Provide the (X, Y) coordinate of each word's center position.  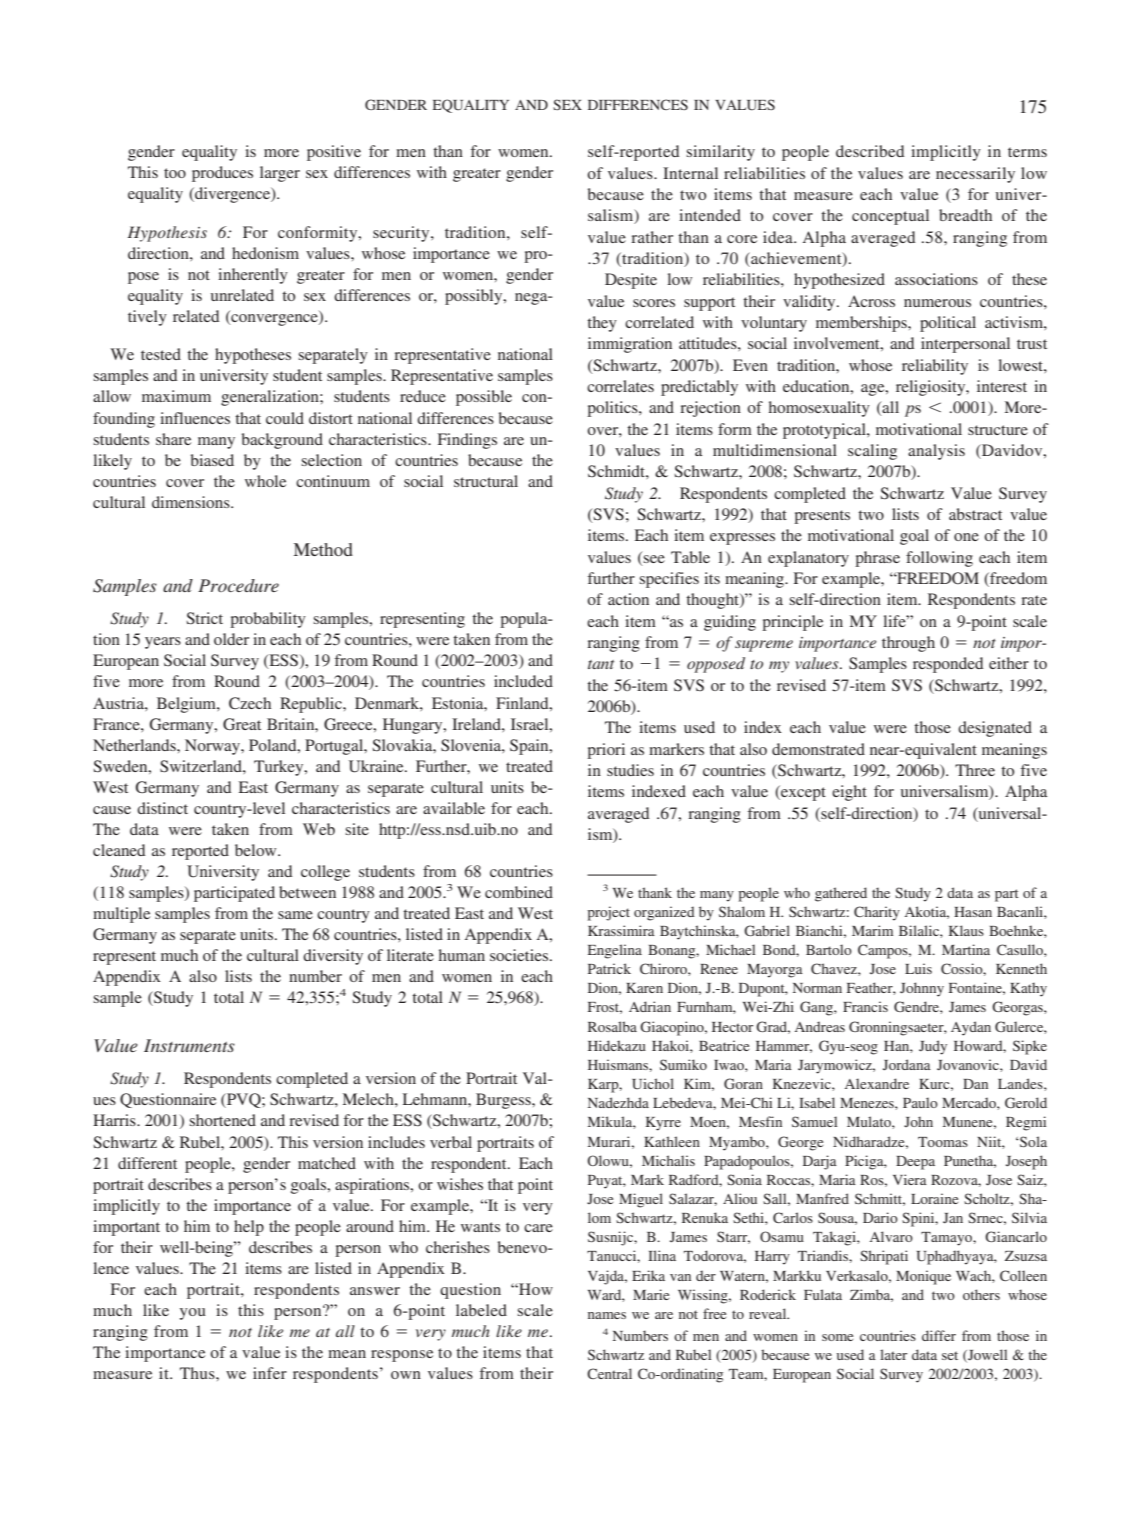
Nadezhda (618, 1102)
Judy (933, 1047)
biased (212, 460)
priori (606, 751)
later (893, 1354)
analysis (936, 452)
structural (486, 481)
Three (975, 770)
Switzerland (202, 766)
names (607, 1315)
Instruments (189, 1045)
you (193, 1314)
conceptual (890, 217)
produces (222, 174)
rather (652, 237)
